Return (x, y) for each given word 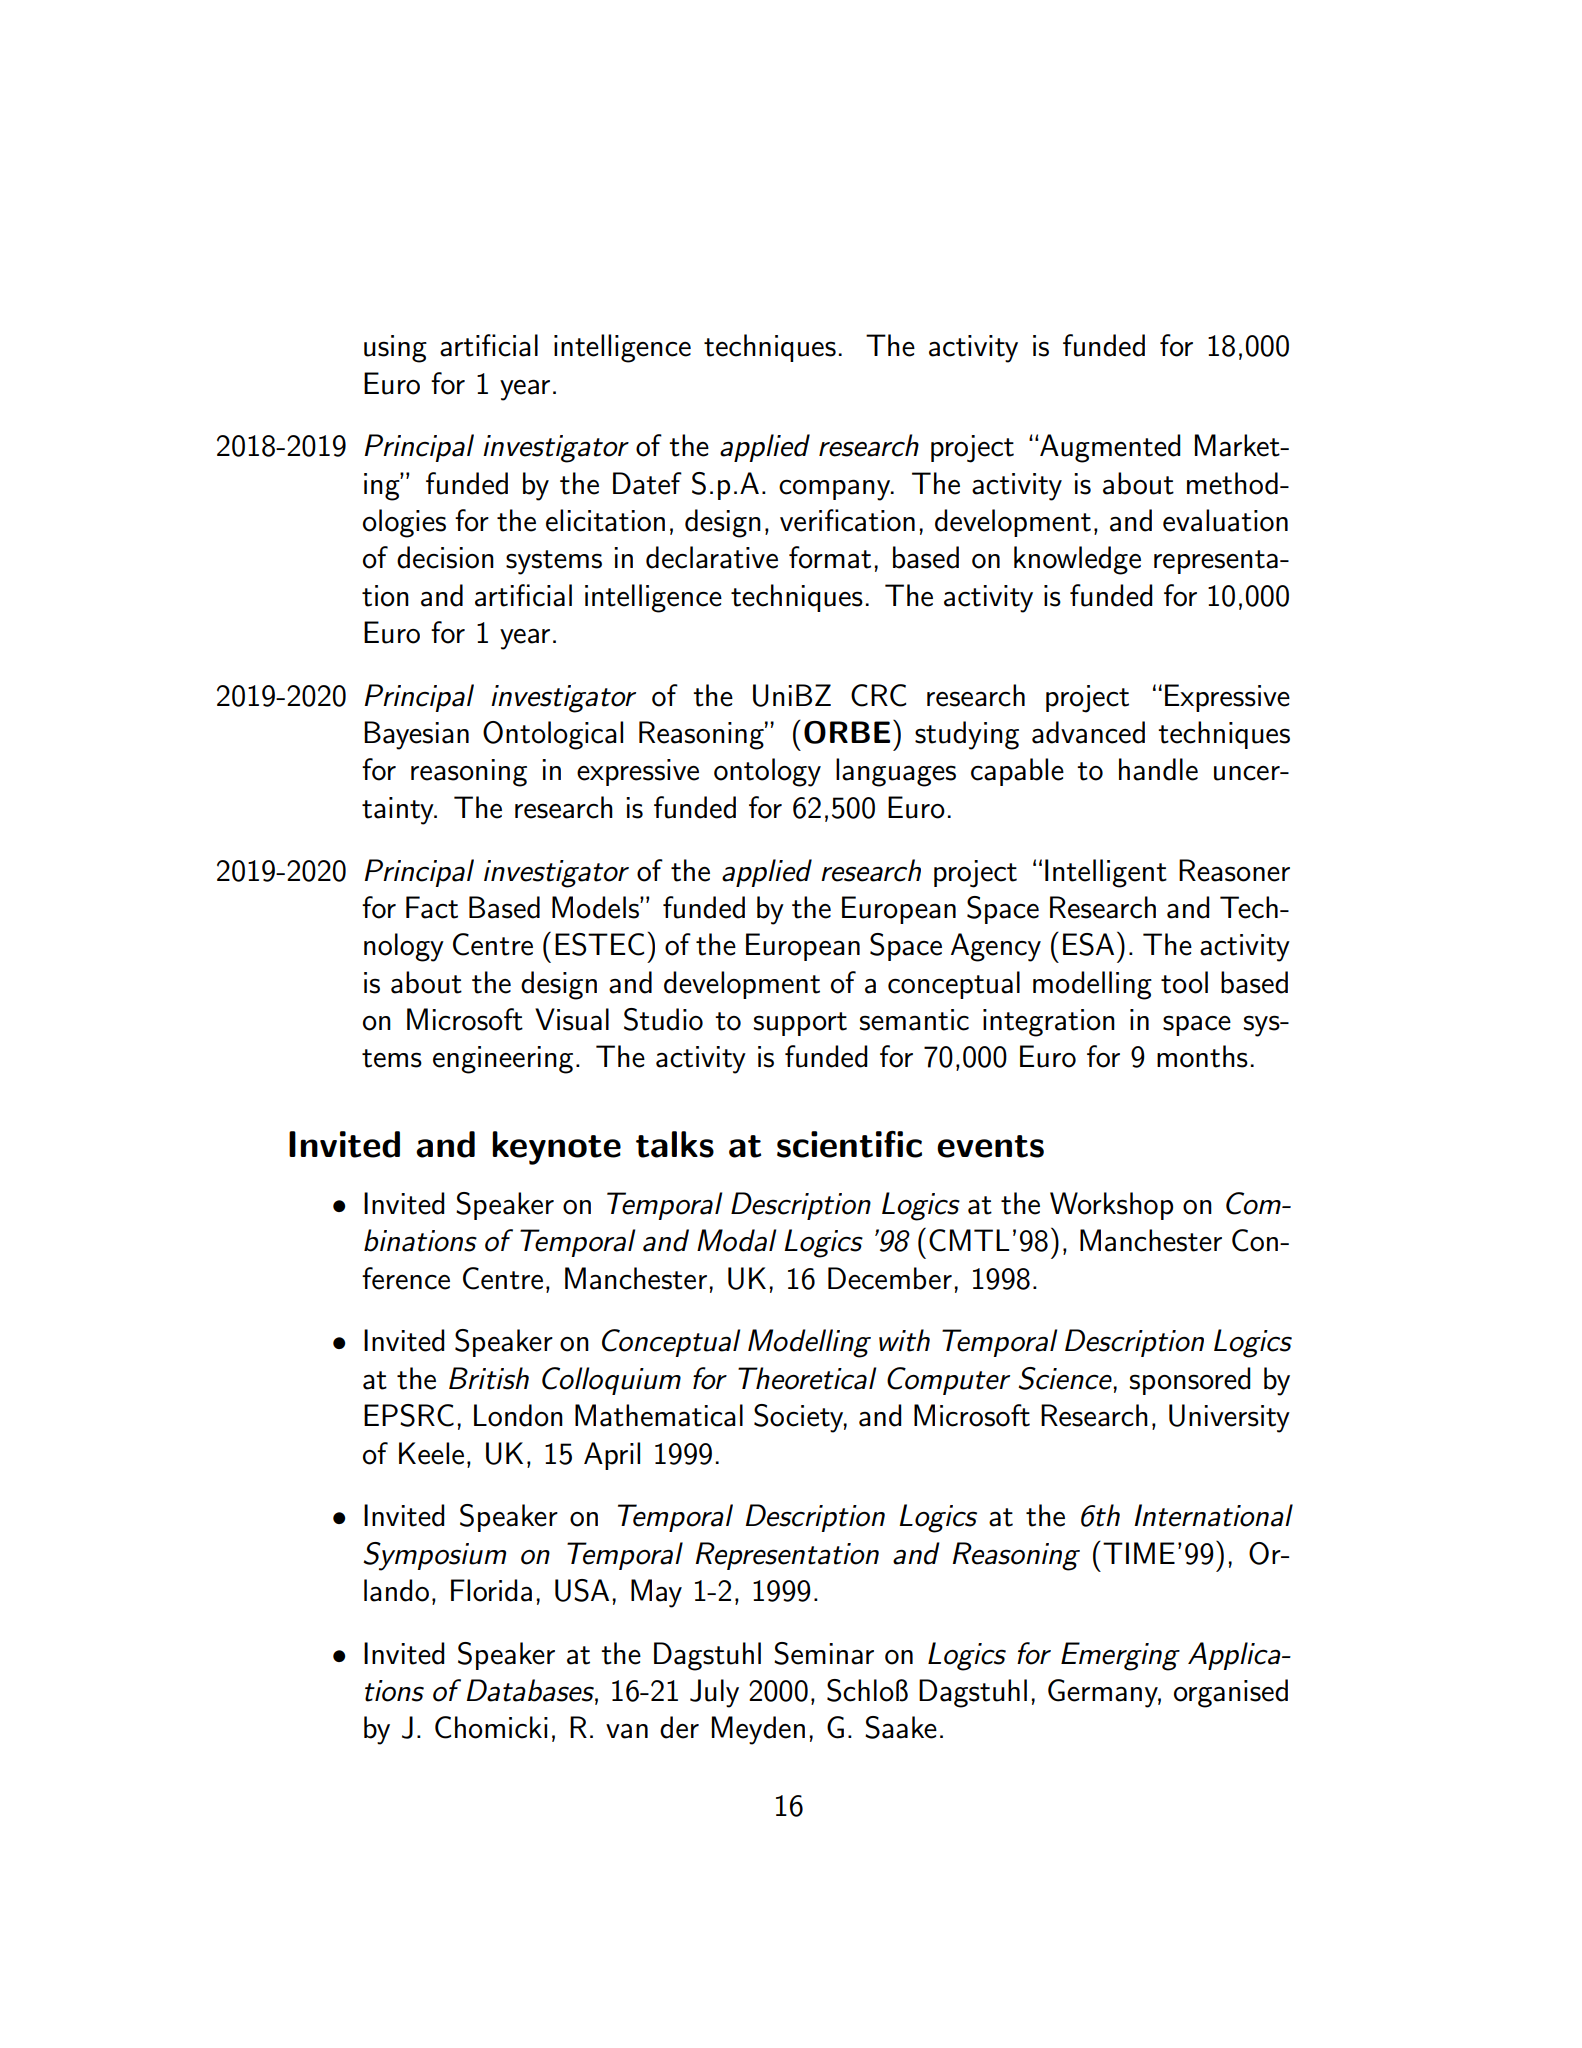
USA (582, 1590)
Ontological (553, 735)
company (836, 490)
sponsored (1190, 1381)
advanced (1088, 732)
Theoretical (807, 1378)
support (800, 1024)
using (395, 349)
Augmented (1109, 448)
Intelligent (1106, 873)
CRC (878, 695)
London (518, 1415)
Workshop (1111, 1206)
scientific (849, 1144)
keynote (556, 1148)
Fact (432, 907)
